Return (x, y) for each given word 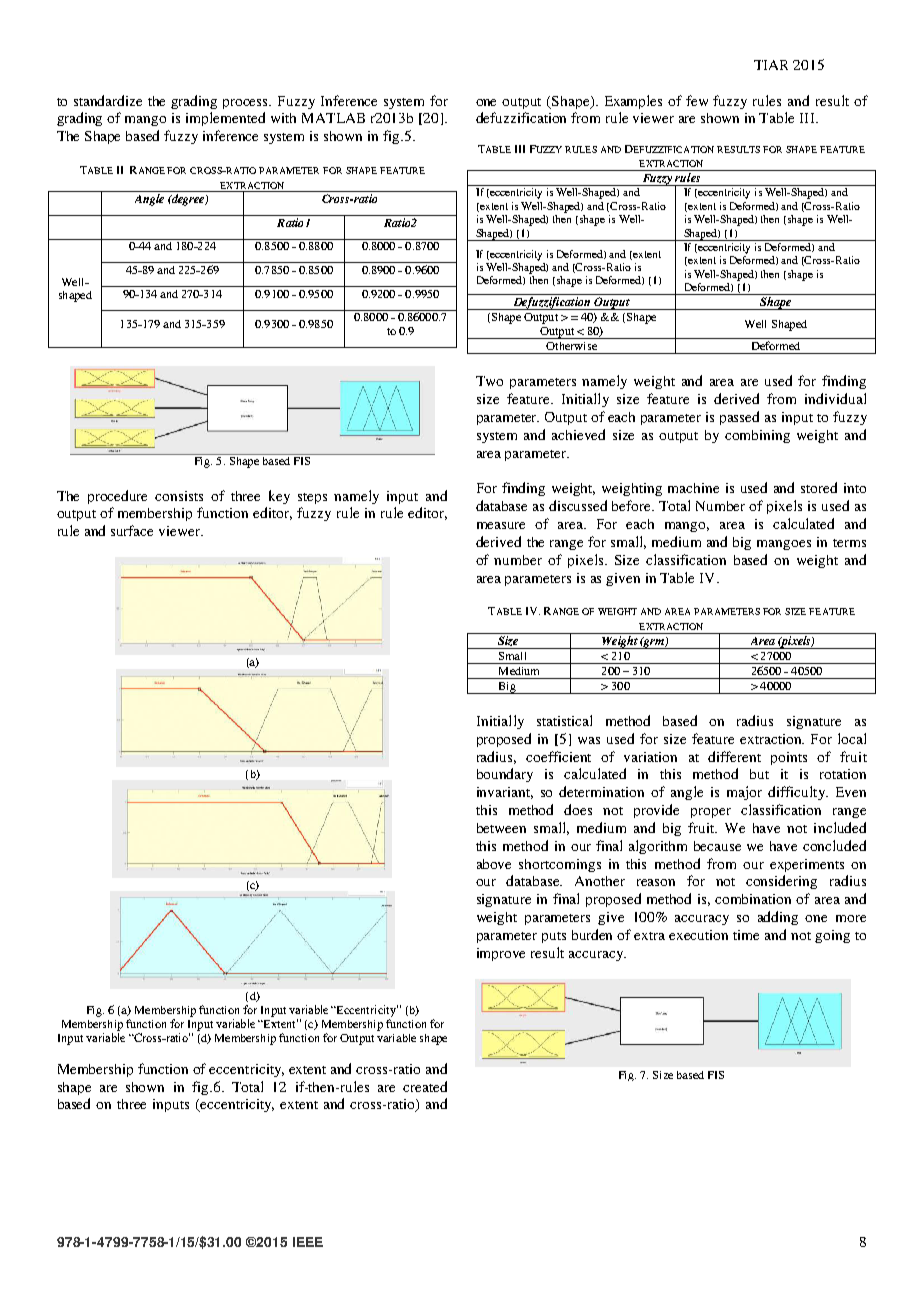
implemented (225, 119)
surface (132, 530)
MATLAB (333, 118)
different (734, 756)
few (697, 100)
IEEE (308, 1242)
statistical (564, 720)
